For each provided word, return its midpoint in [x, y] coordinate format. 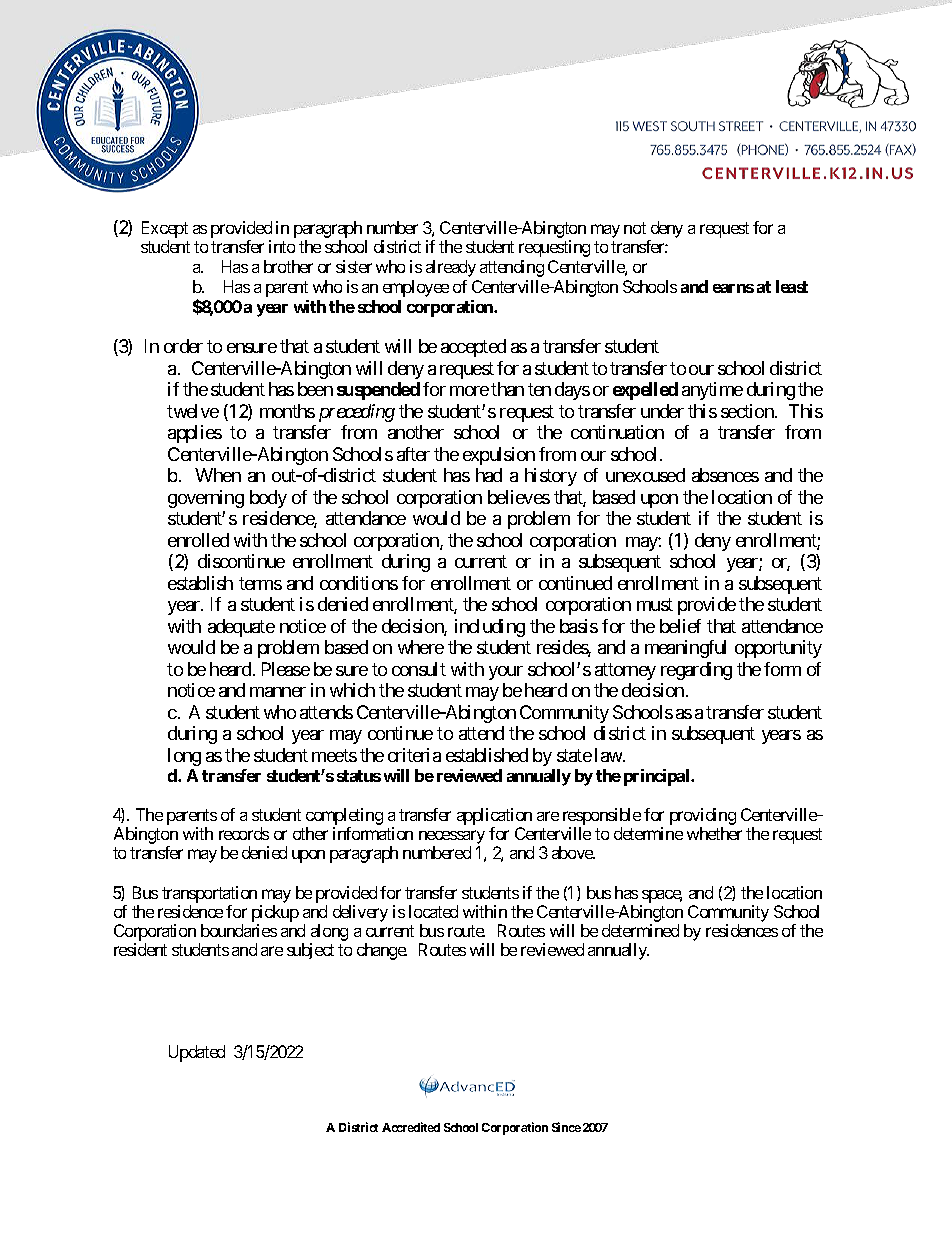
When [218, 475]
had [489, 475]
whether [714, 833]
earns [733, 288]
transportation [209, 896]
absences [725, 475]
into [282, 246]
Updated [197, 1053]
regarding [696, 671]
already [451, 268]
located [433, 911]
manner [278, 692]
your [506, 673]
